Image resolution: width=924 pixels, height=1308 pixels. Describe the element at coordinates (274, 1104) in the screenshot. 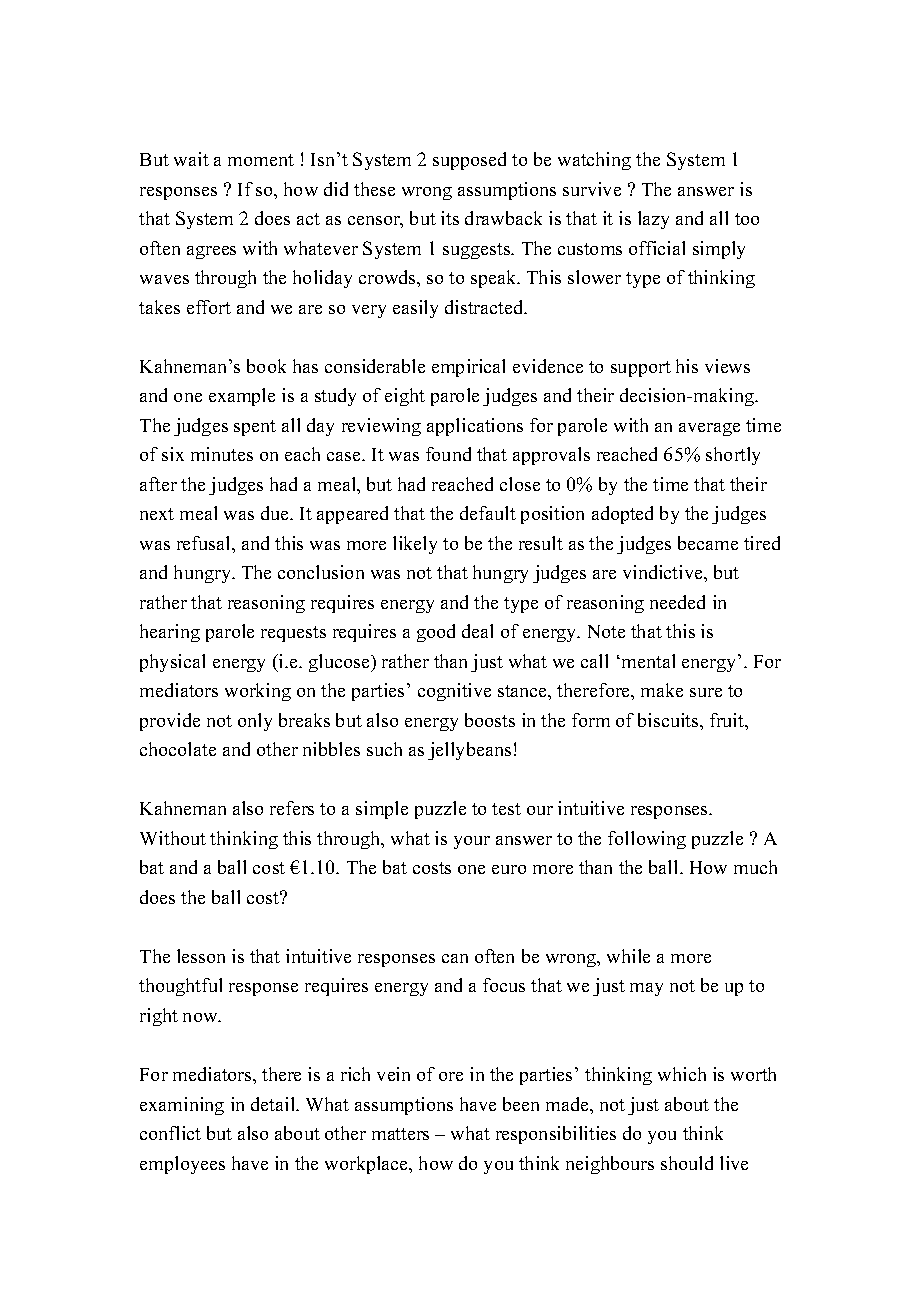

I see `detail` at that location.
